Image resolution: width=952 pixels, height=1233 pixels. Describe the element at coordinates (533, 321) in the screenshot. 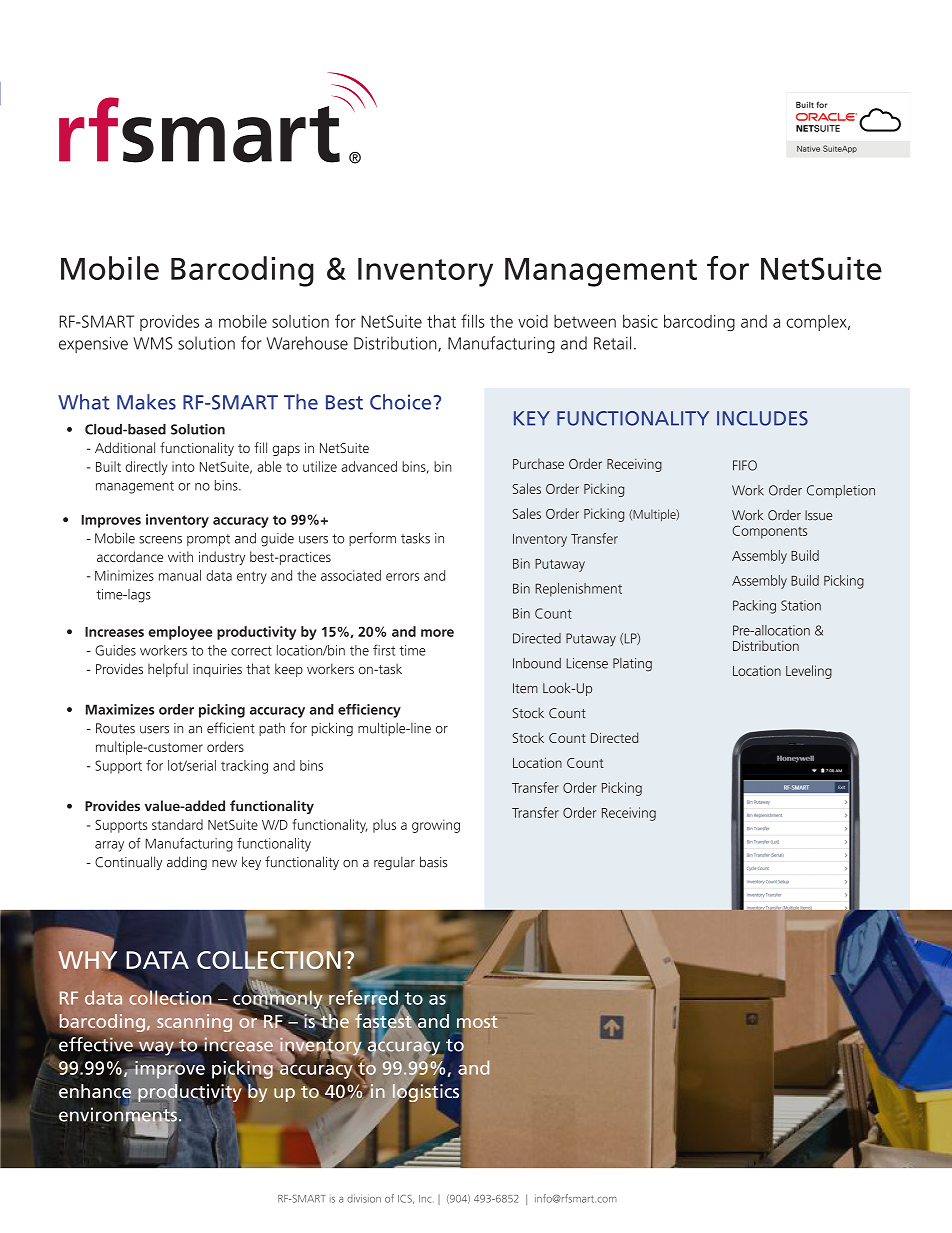

I see `void` at that location.
